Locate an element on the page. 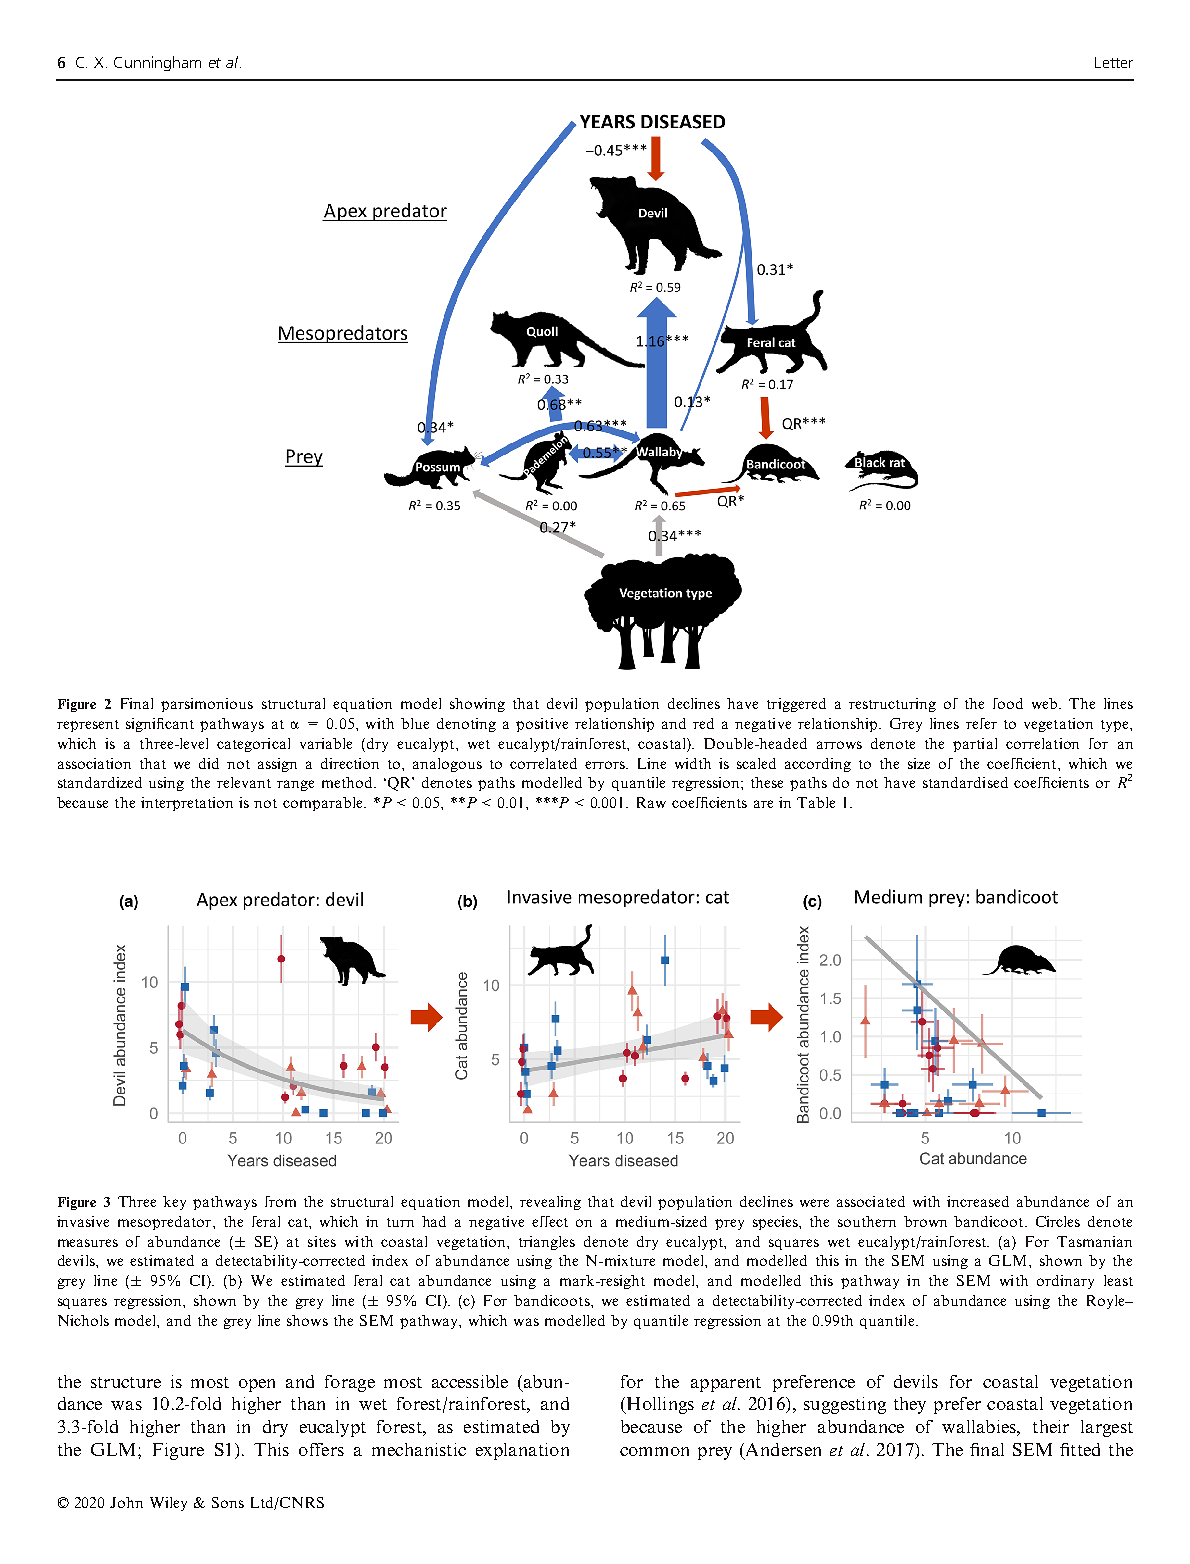 The image size is (1190, 1564). revealing is located at coordinates (550, 1203).
